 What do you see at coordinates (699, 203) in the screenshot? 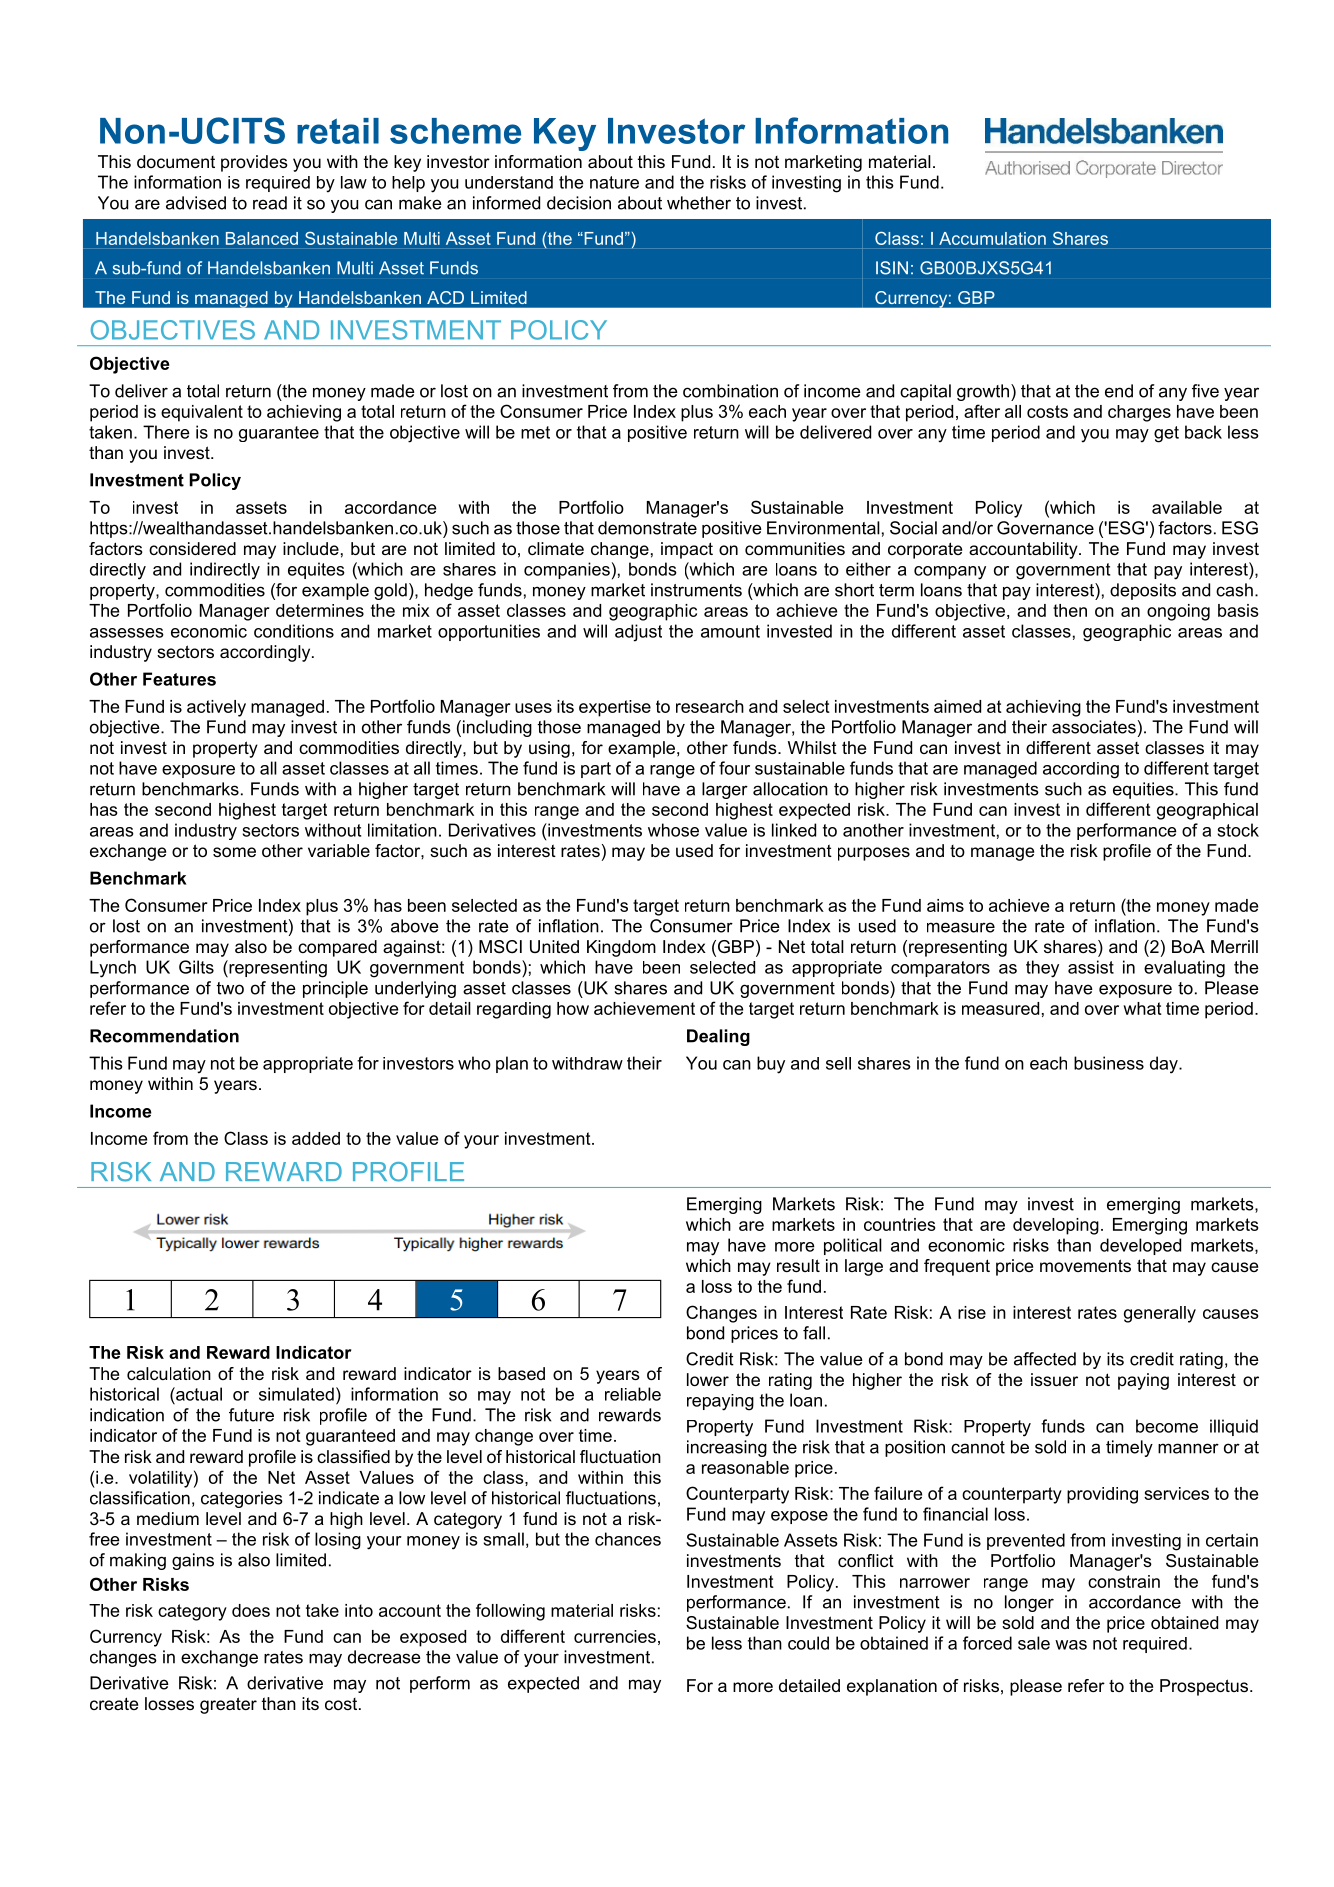
I see `whether` at bounding box center [699, 203].
